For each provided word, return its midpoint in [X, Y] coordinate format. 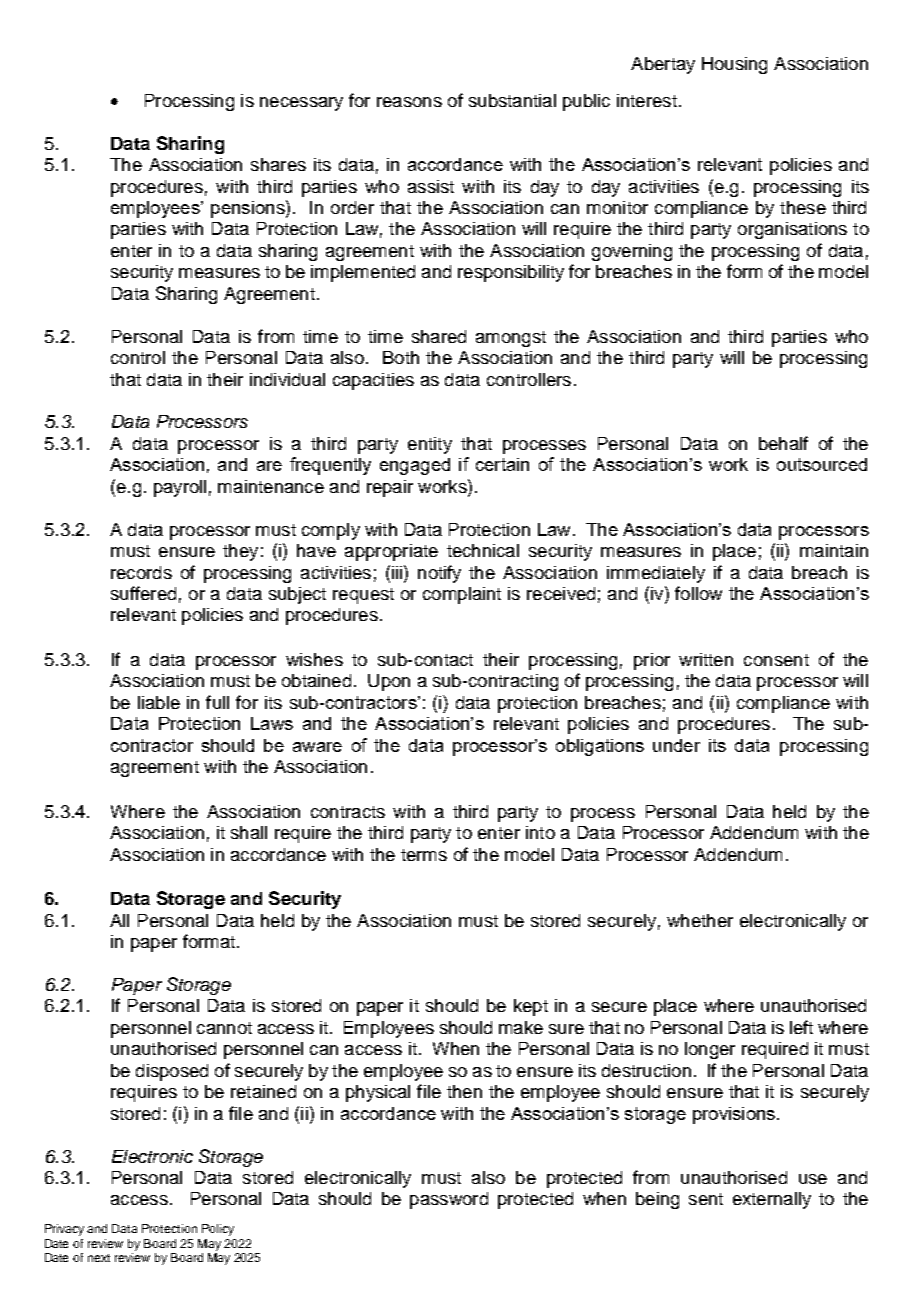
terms [424, 855]
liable [159, 702]
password [449, 1200]
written [706, 659]
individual [287, 379]
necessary [301, 104]
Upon [389, 682]
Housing [734, 65]
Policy [218, 1230]
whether [700, 920]
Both [401, 357]
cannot [224, 1028]
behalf [783, 443]
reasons [409, 102]
